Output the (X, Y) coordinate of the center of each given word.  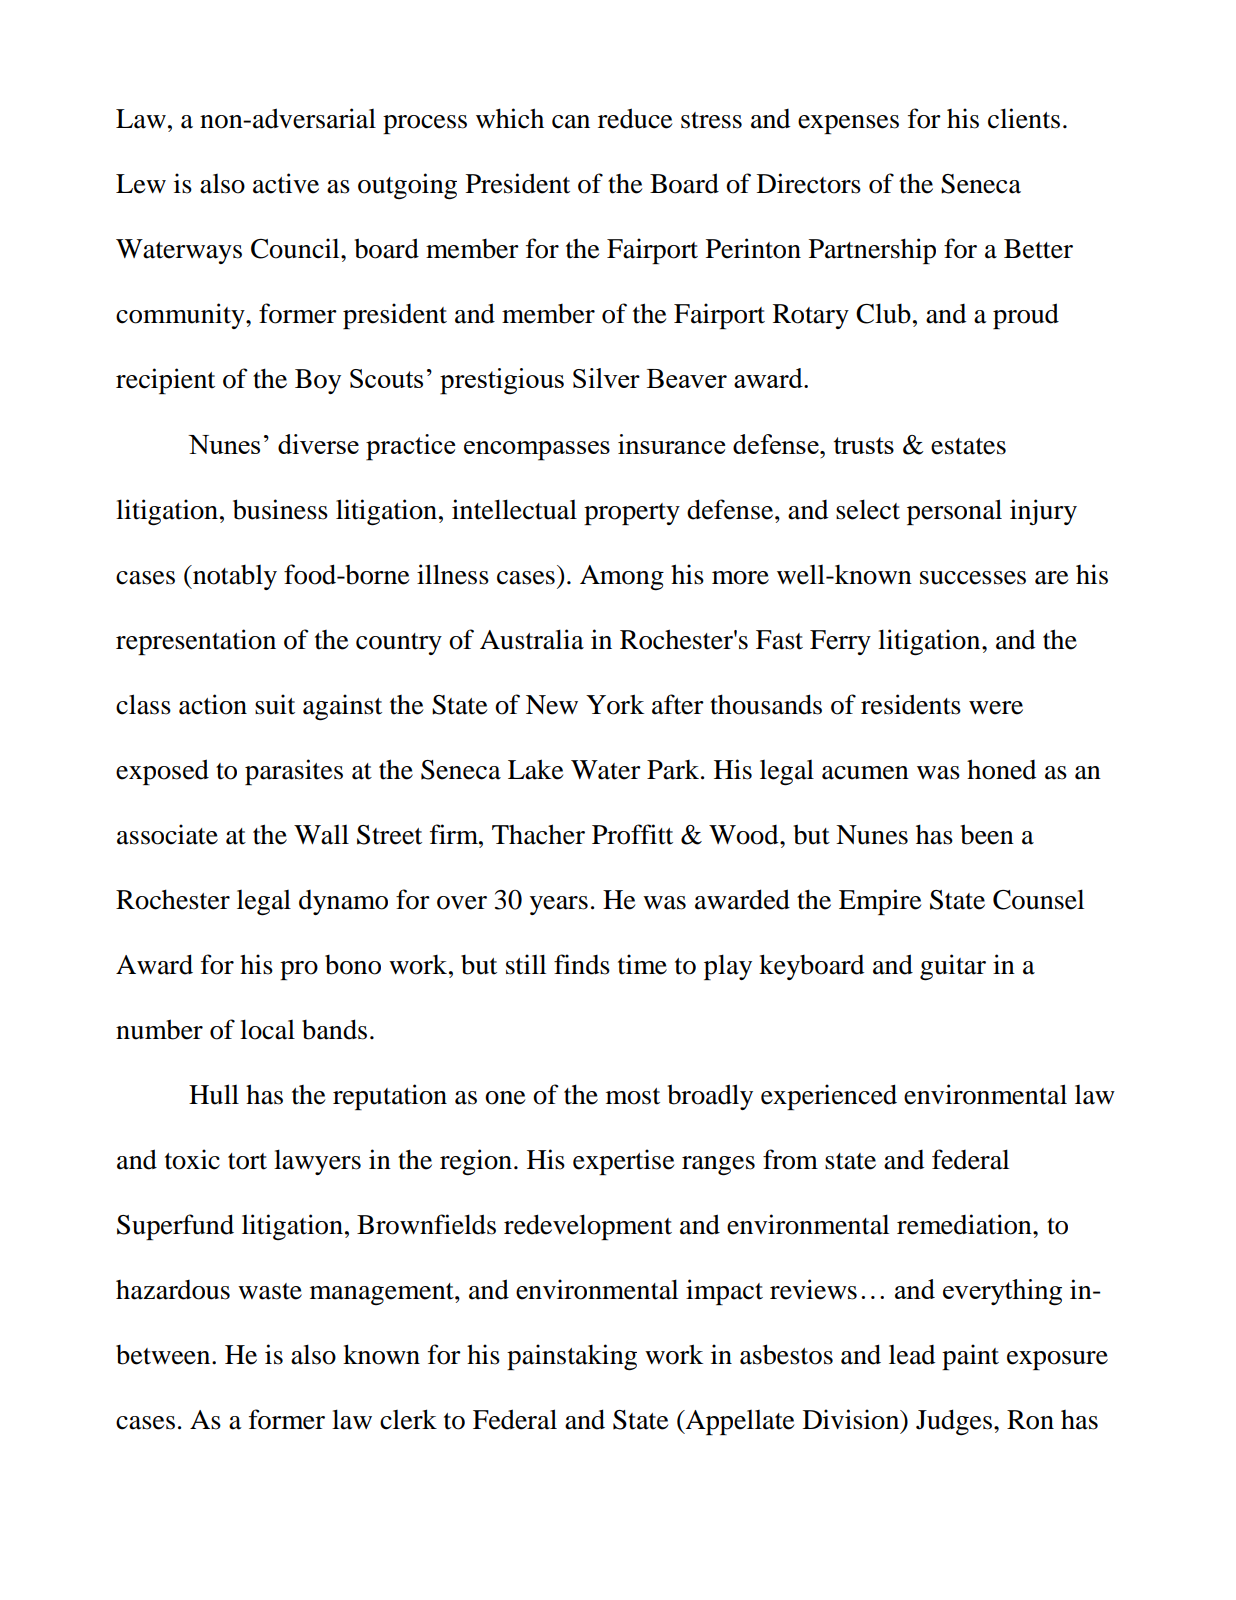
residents (911, 704)
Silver (606, 378)
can (571, 122)
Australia (532, 639)
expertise (623, 1162)
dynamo (343, 902)
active (286, 183)
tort (247, 1161)
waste (270, 1291)
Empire (880, 902)
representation (196, 642)
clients (1024, 118)
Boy (318, 381)
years (559, 905)
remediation (965, 1224)
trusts (863, 445)
